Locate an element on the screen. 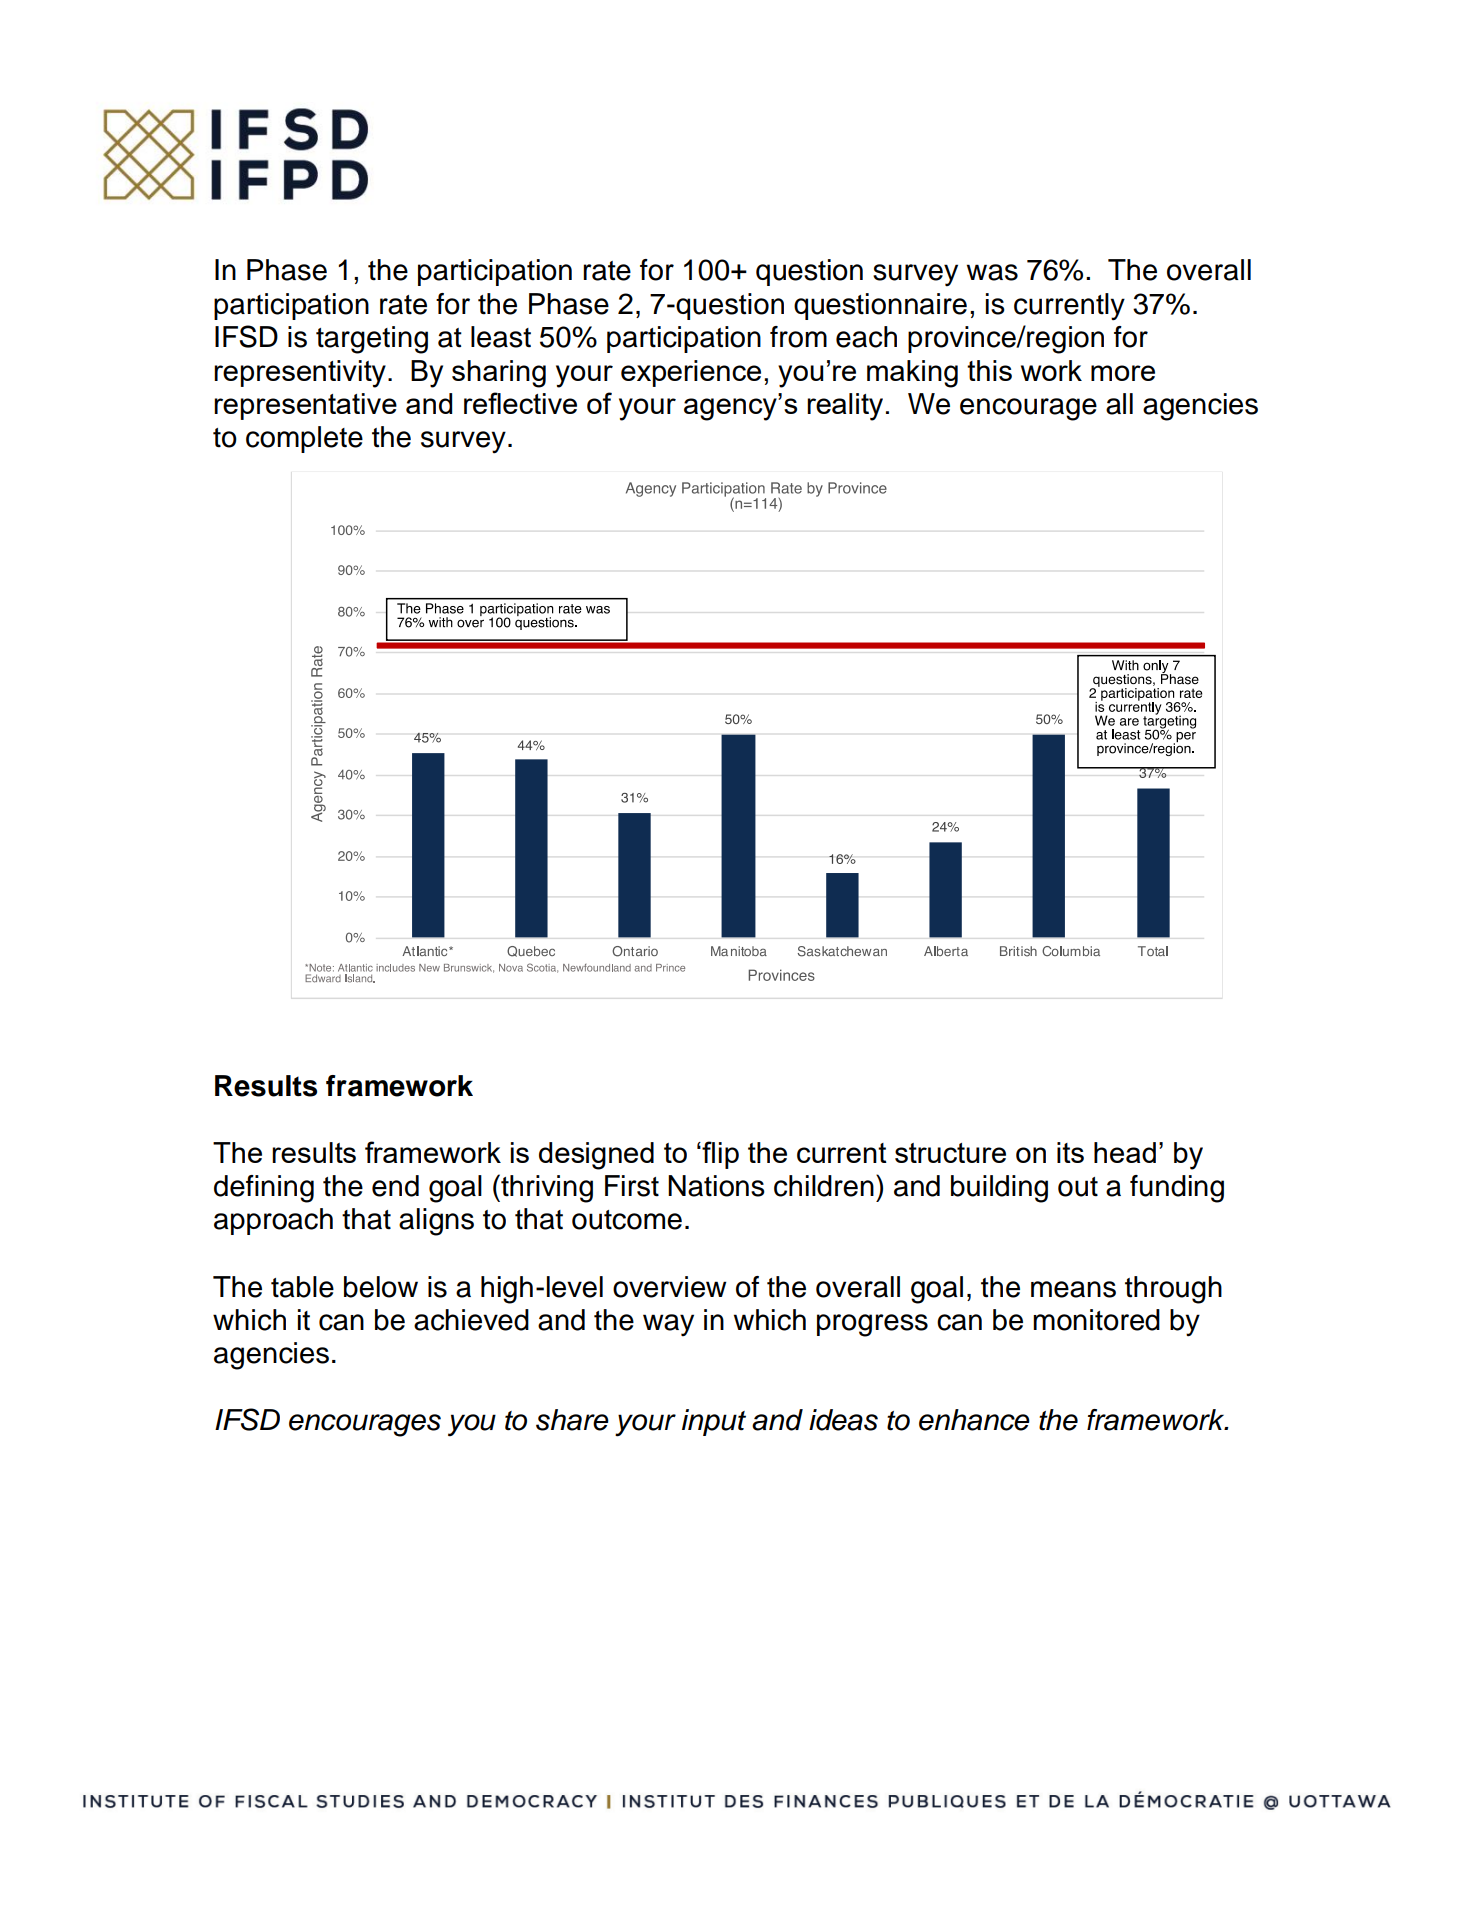 The width and height of the screenshot is (1482, 1917). reality is located at coordinates (845, 407).
